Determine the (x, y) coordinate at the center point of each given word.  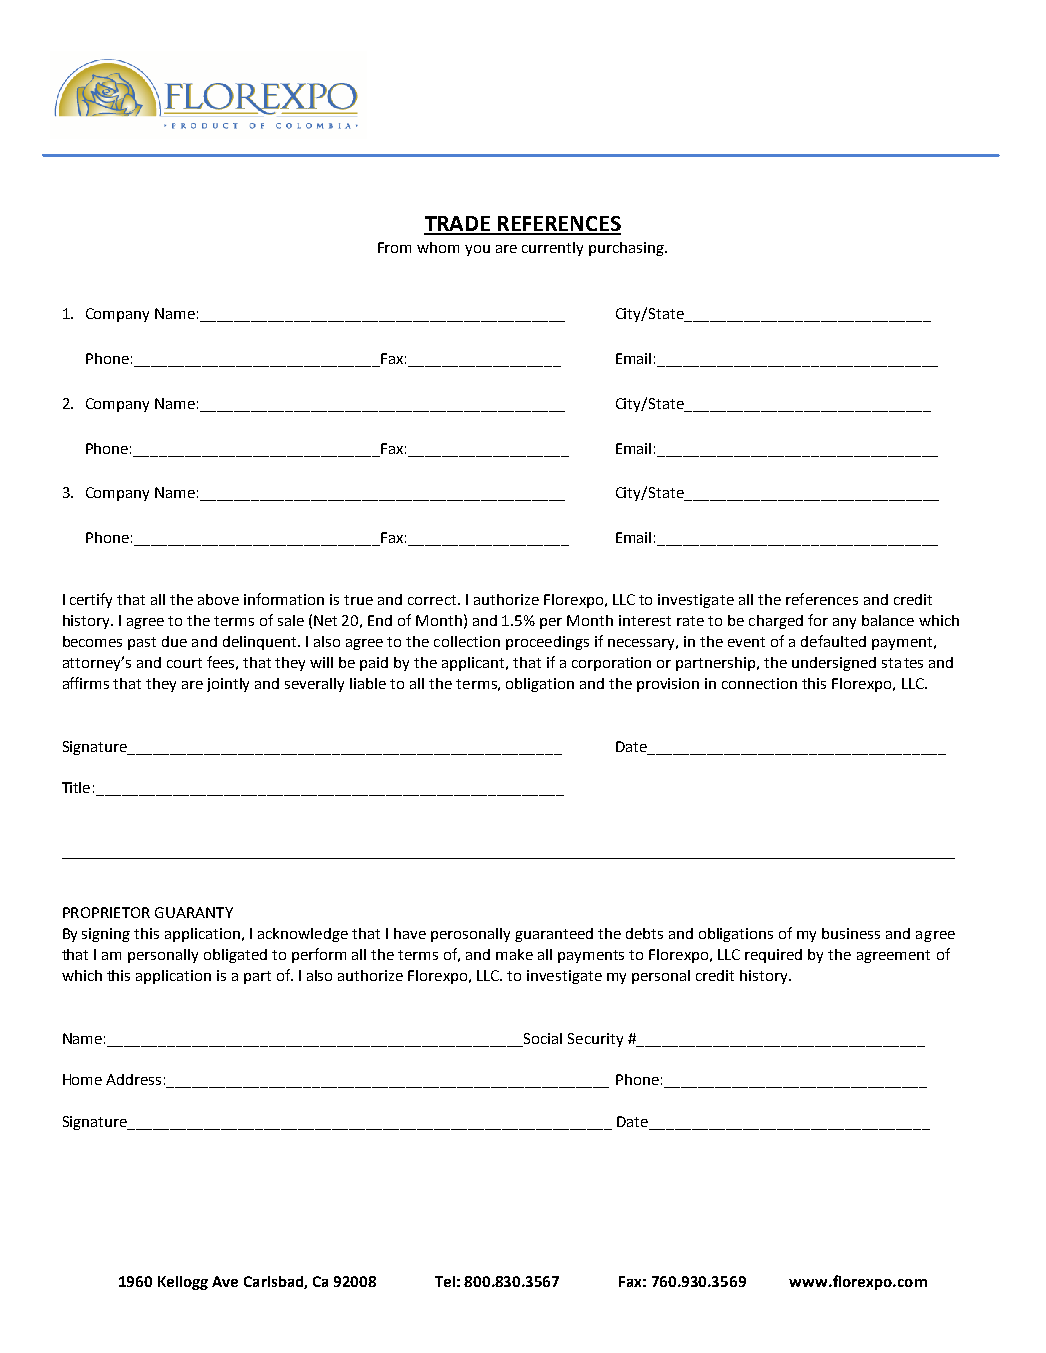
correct (433, 600)
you (477, 250)
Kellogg (183, 1283)
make (514, 954)
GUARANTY (194, 912)
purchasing (627, 249)
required (773, 956)
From (394, 247)
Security (595, 1040)
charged (776, 622)
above (218, 599)
